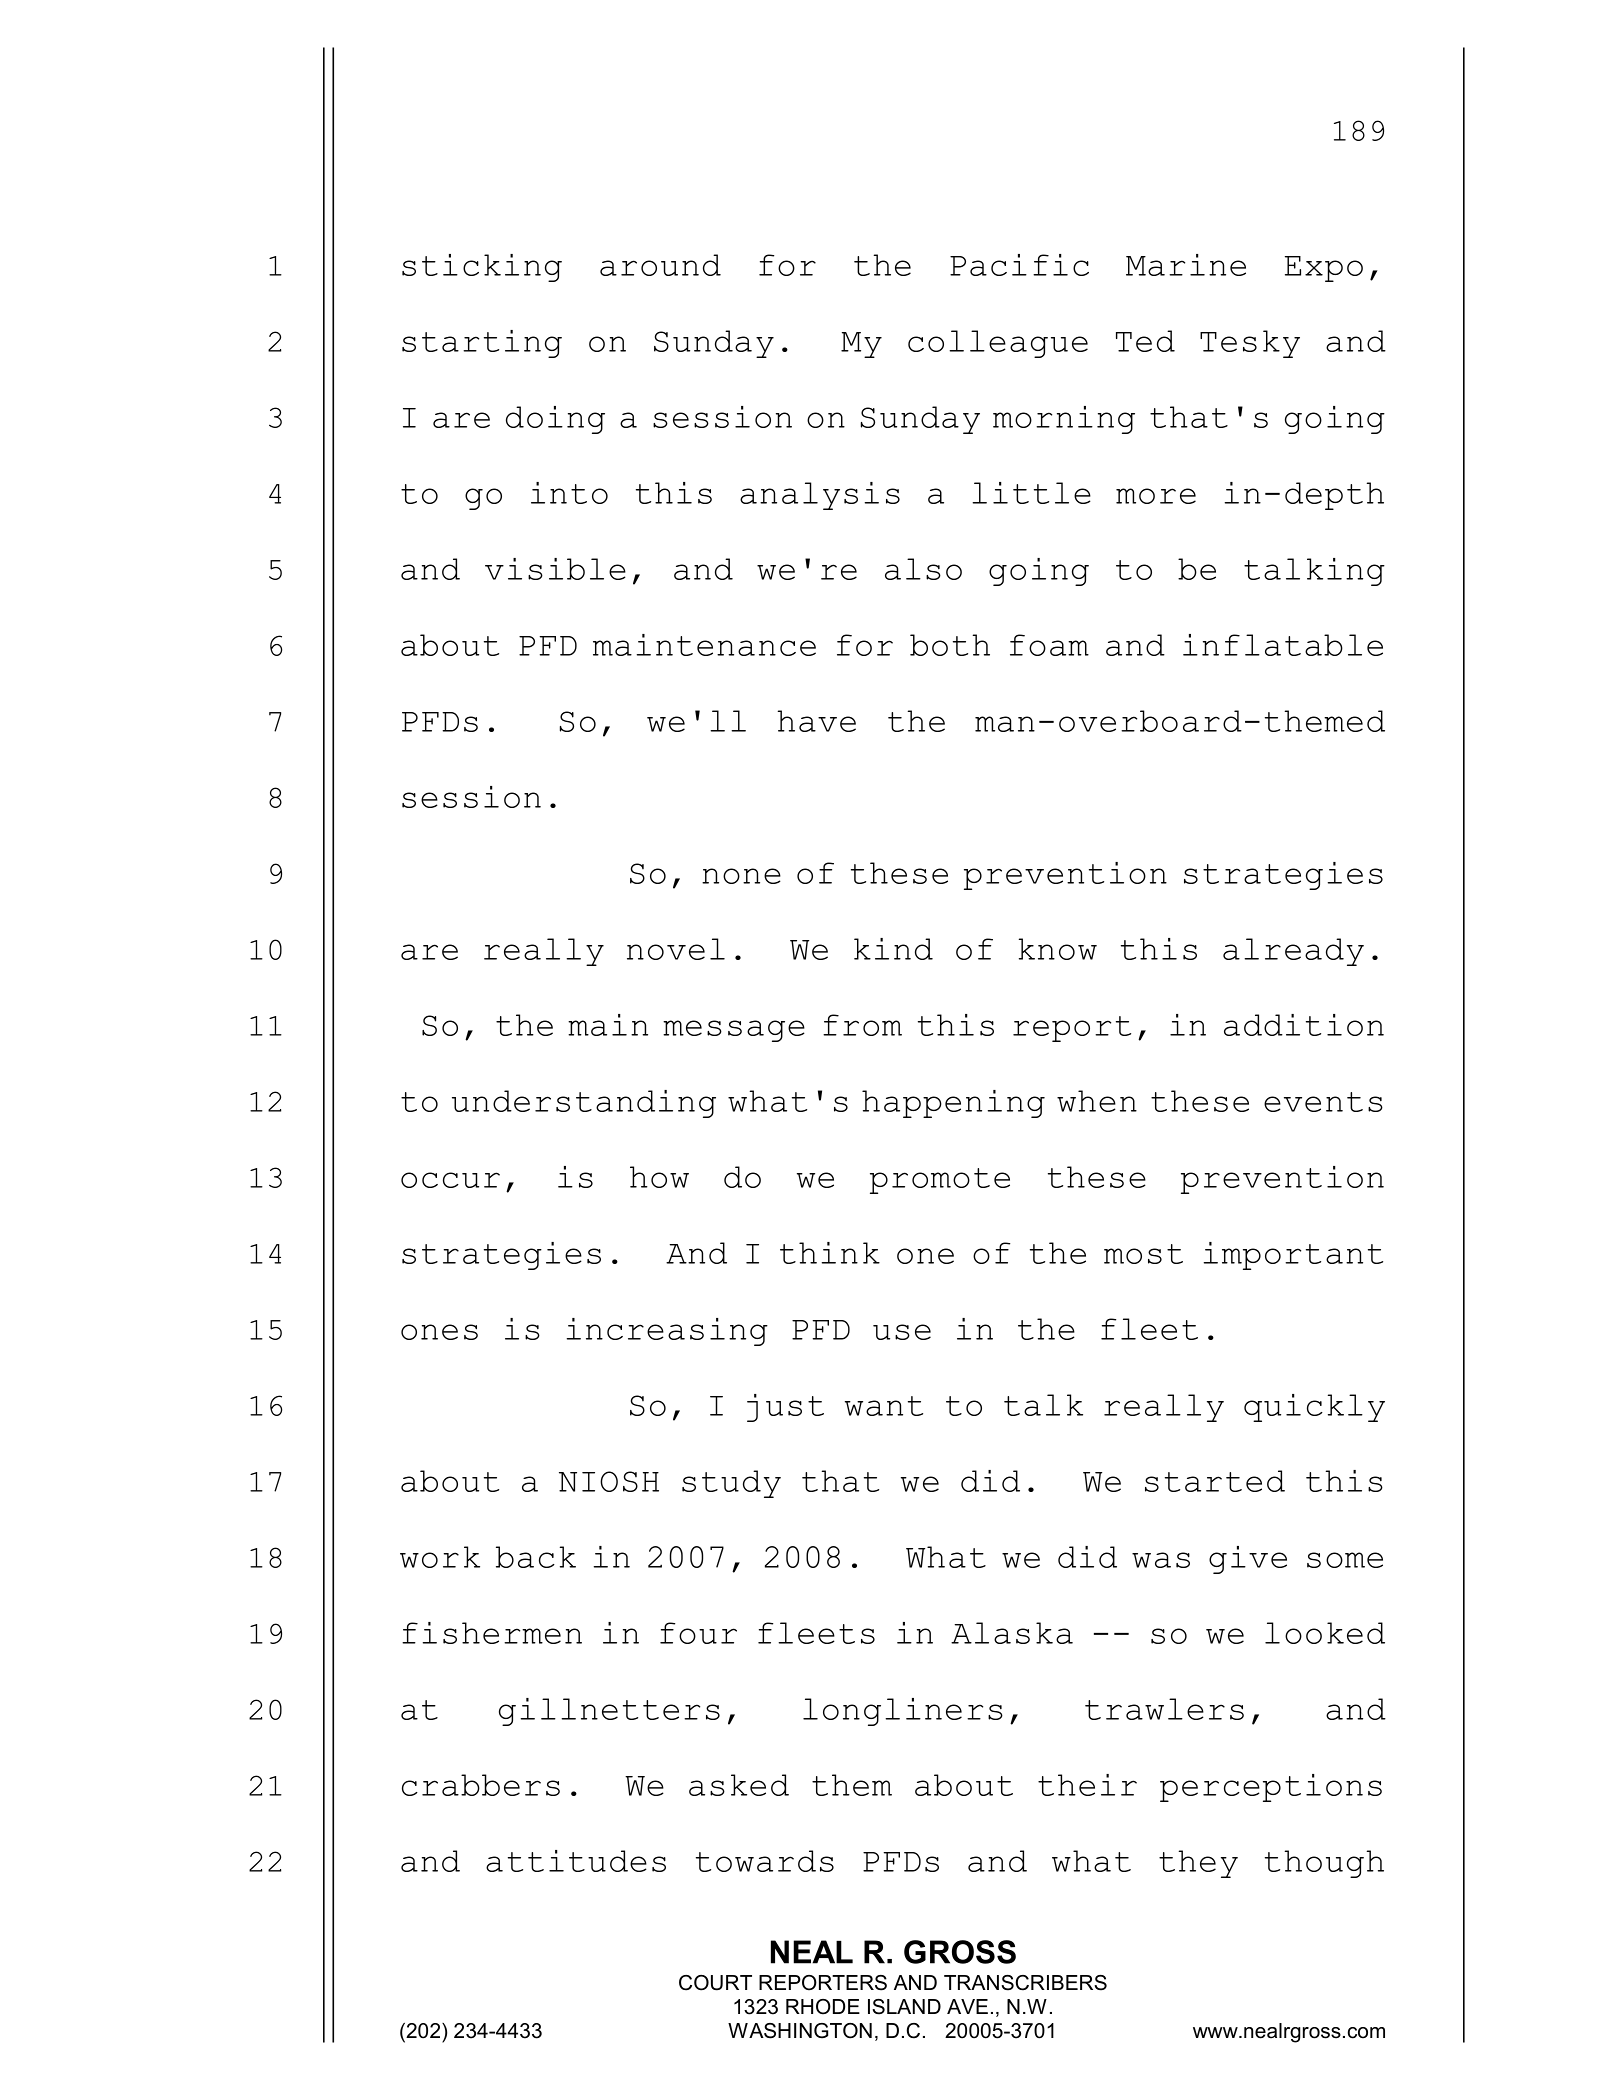 This screenshot has height=2090, width=1615. What do you see at coordinates (940, 1181) in the screenshot?
I see `promote` at bounding box center [940, 1181].
